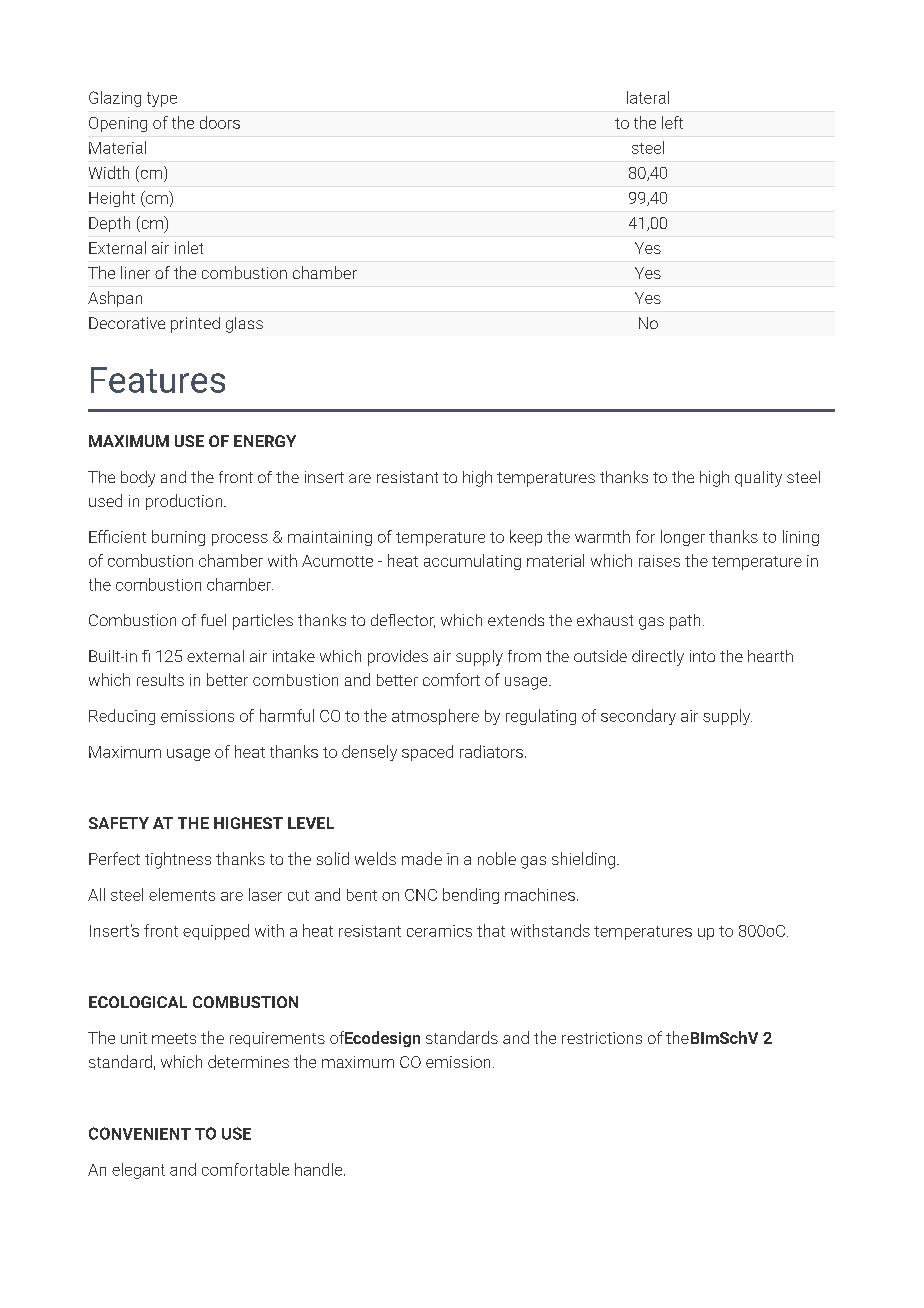 The width and height of the image is (924, 1308). I want to click on body, so click(138, 479).
